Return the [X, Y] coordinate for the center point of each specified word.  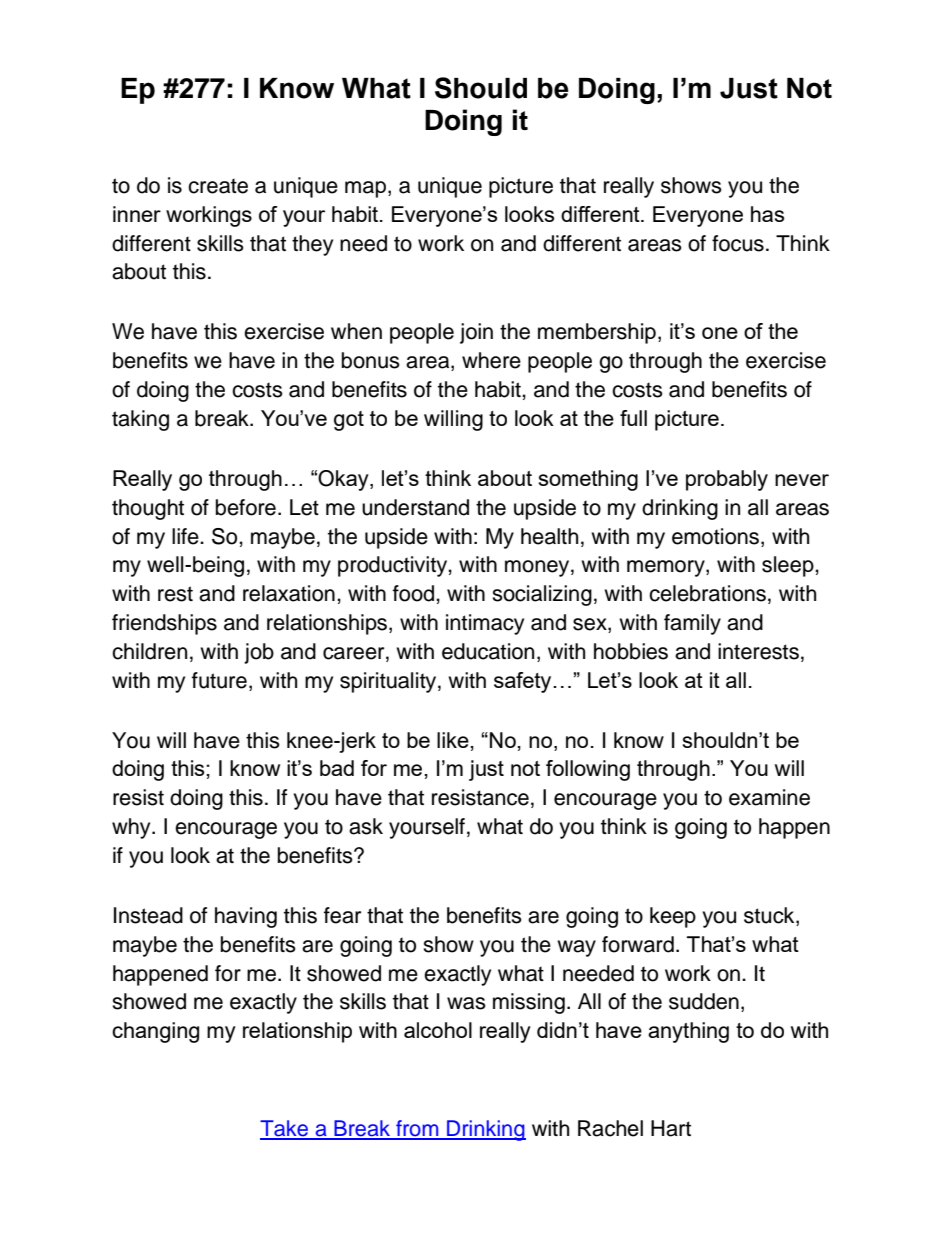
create [218, 186]
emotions [715, 536]
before [246, 507]
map [365, 189]
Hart [671, 1128]
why [132, 828]
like [453, 740]
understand [415, 507]
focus [738, 243]
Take [285, 1129]
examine [769, 797]
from [417, 1129]
